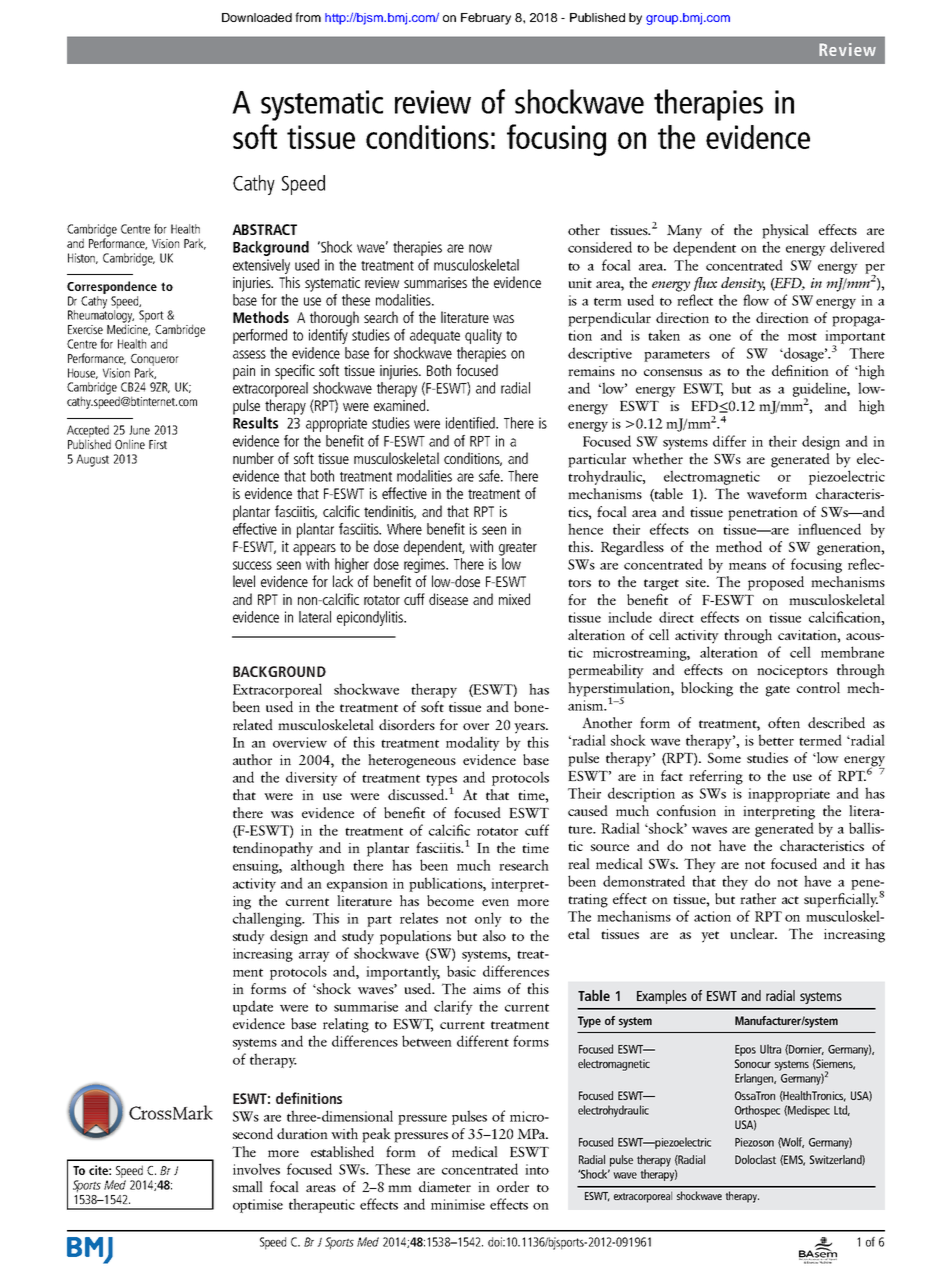  Describe the element at coordinates (257, 17) in the screenshot. I see `Downloaded` at that location.
